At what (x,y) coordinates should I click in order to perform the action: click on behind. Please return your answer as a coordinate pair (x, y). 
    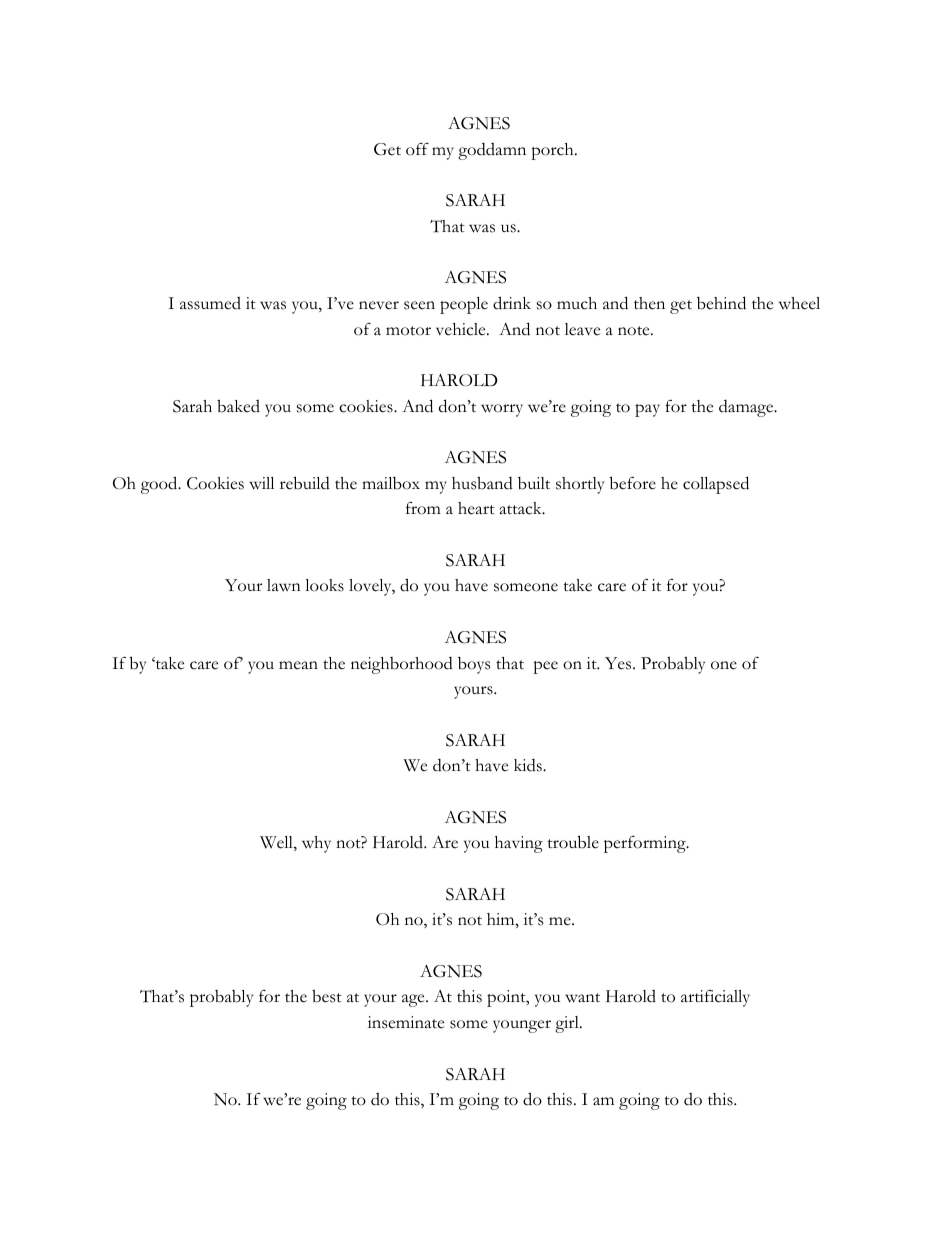
    Looking at the image, I should click on (721, 303).
